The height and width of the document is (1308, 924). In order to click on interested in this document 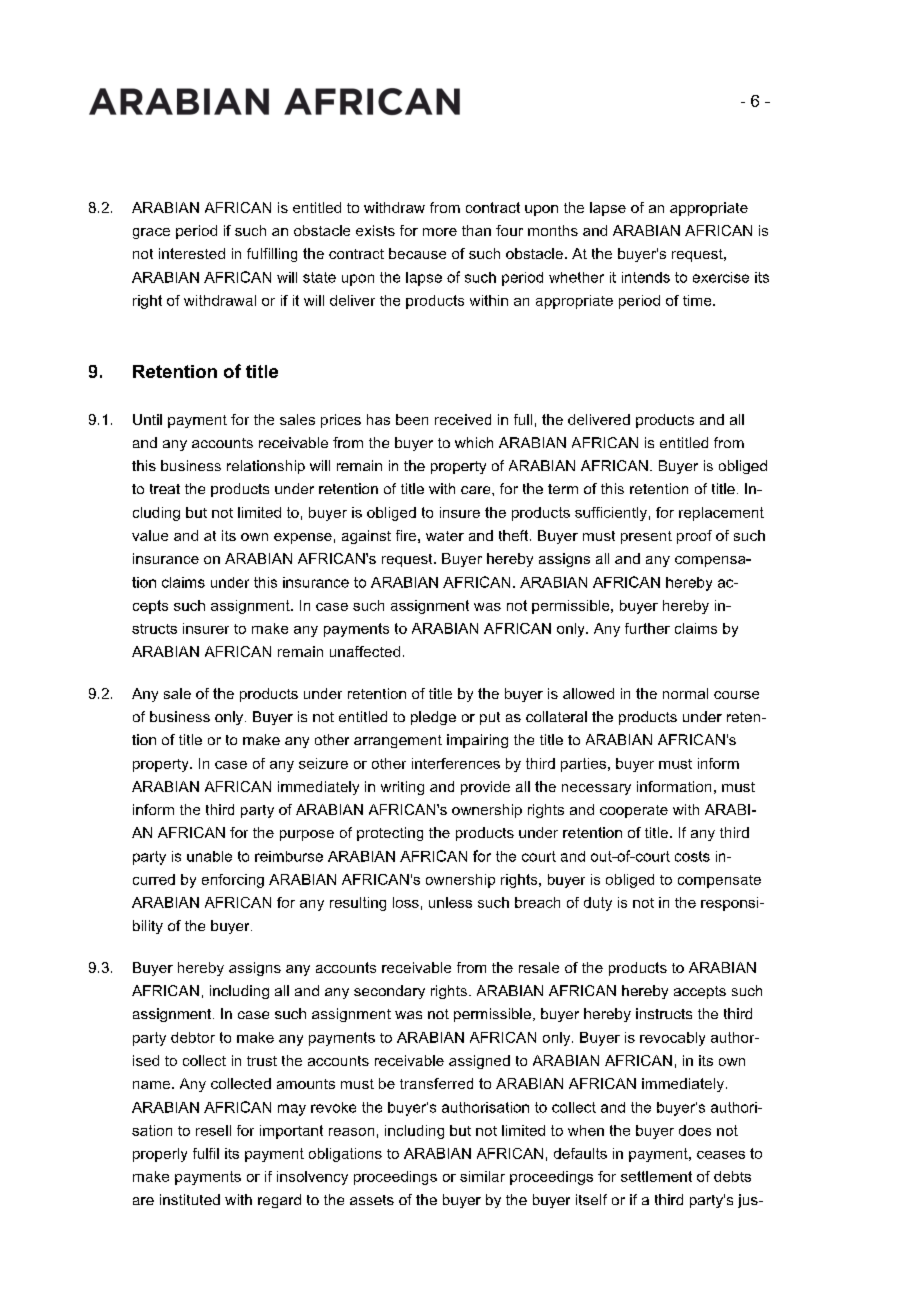, I will do `click(192, 253)`.
